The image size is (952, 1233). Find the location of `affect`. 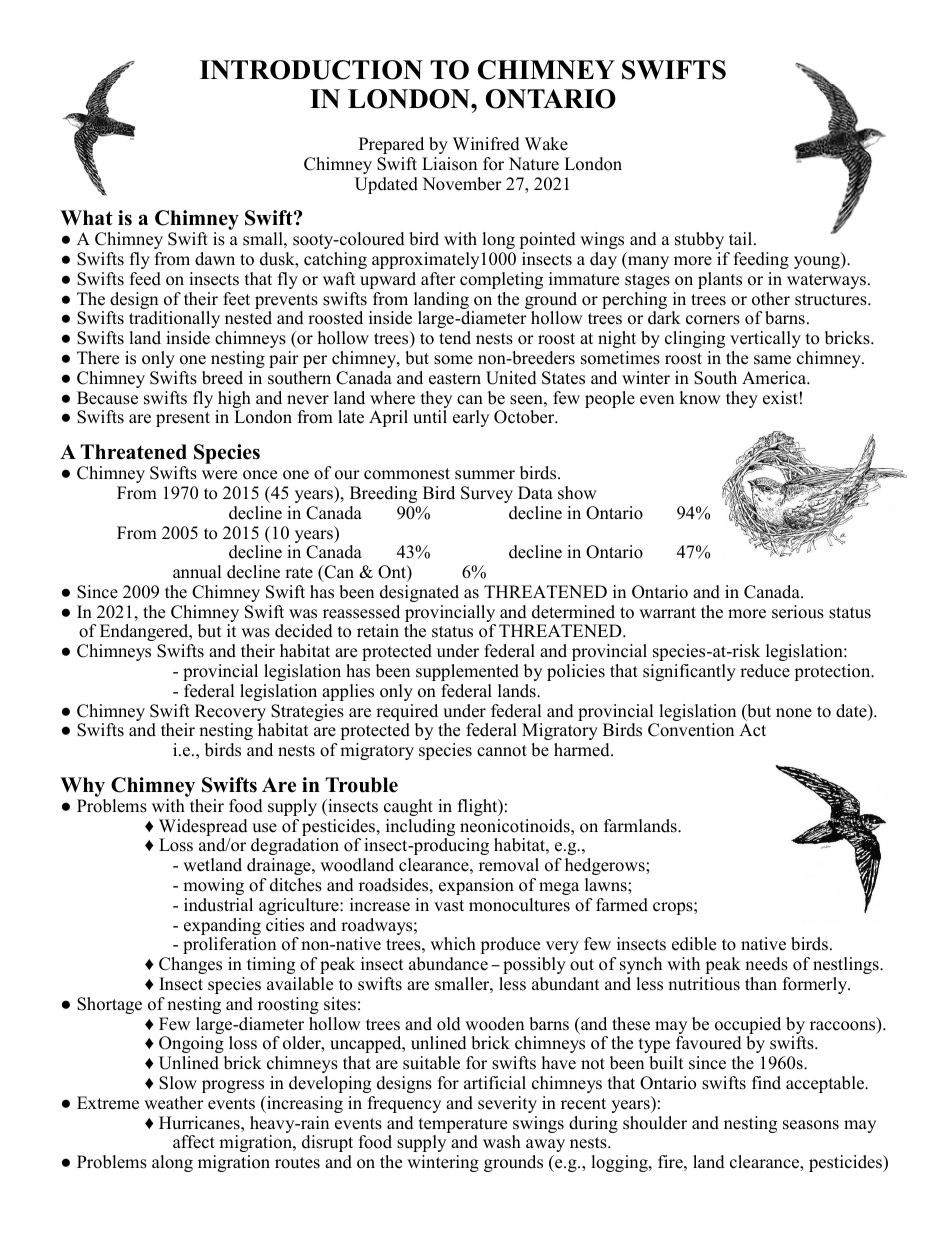

affect is located at coordinates (194, 1142).
